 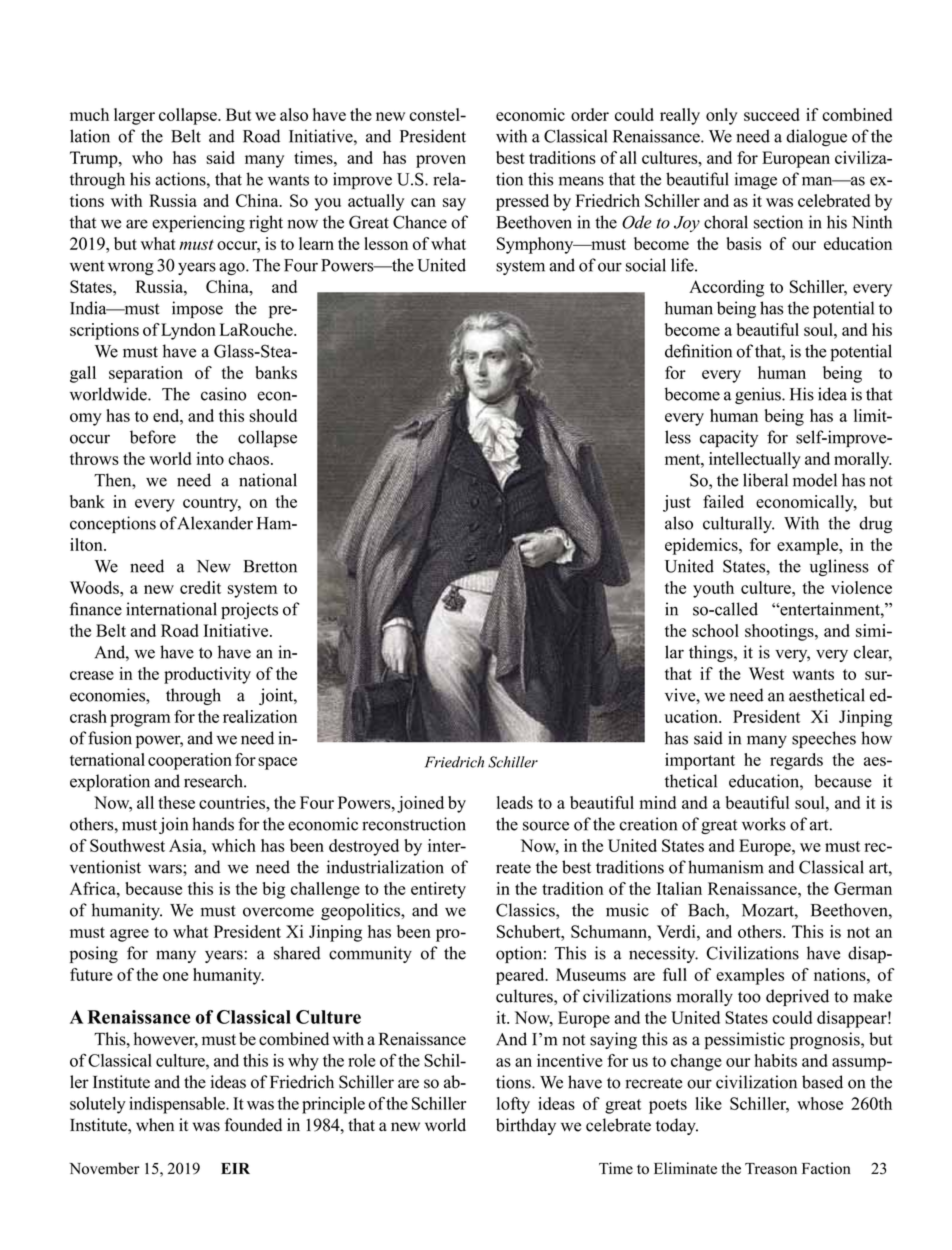 What do you see at coordinates (441, 161) in the image?
I see `proven` at bounding box center [441, 161].
